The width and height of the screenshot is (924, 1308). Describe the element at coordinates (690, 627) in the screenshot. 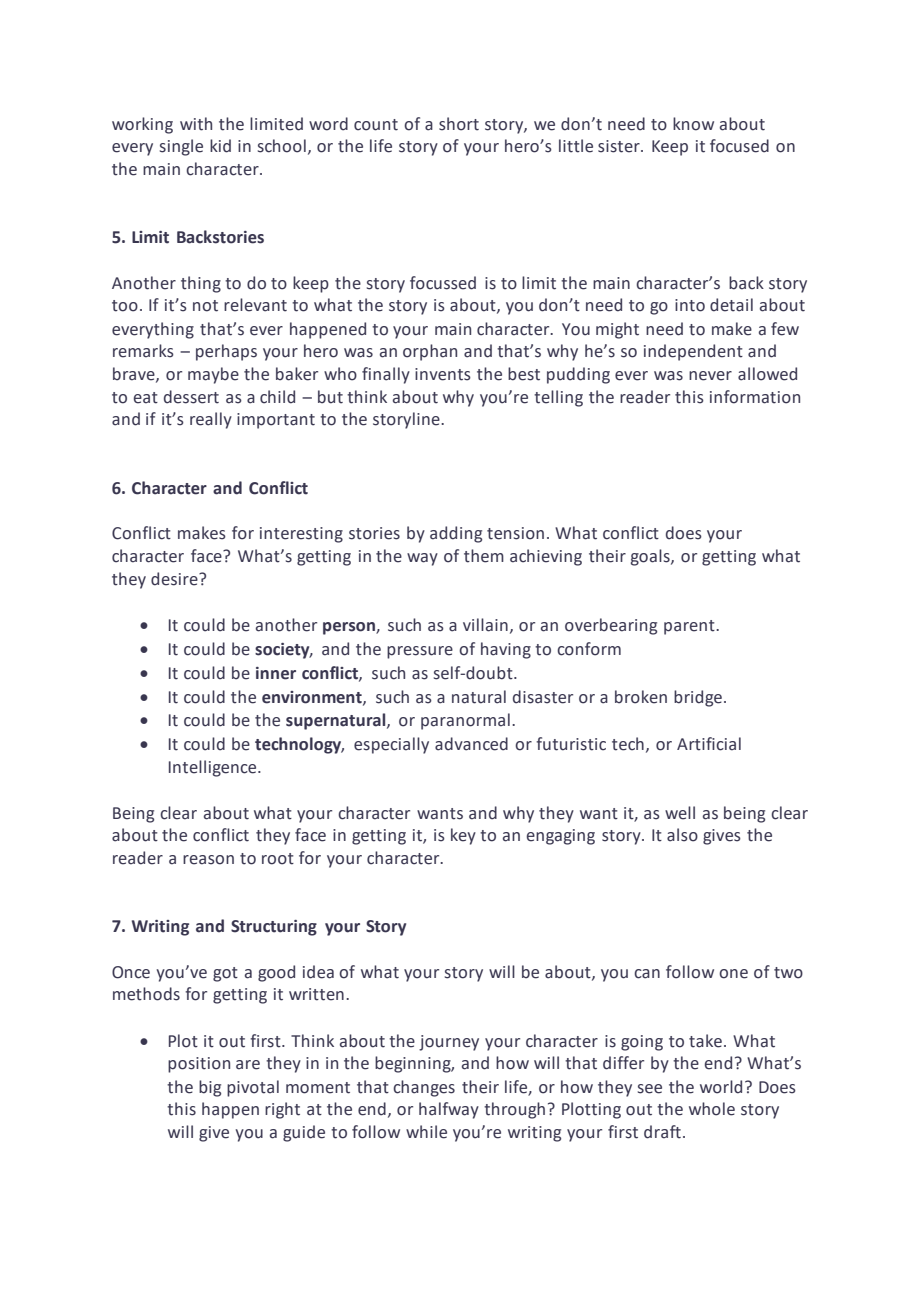

I see `parent` at that location.
